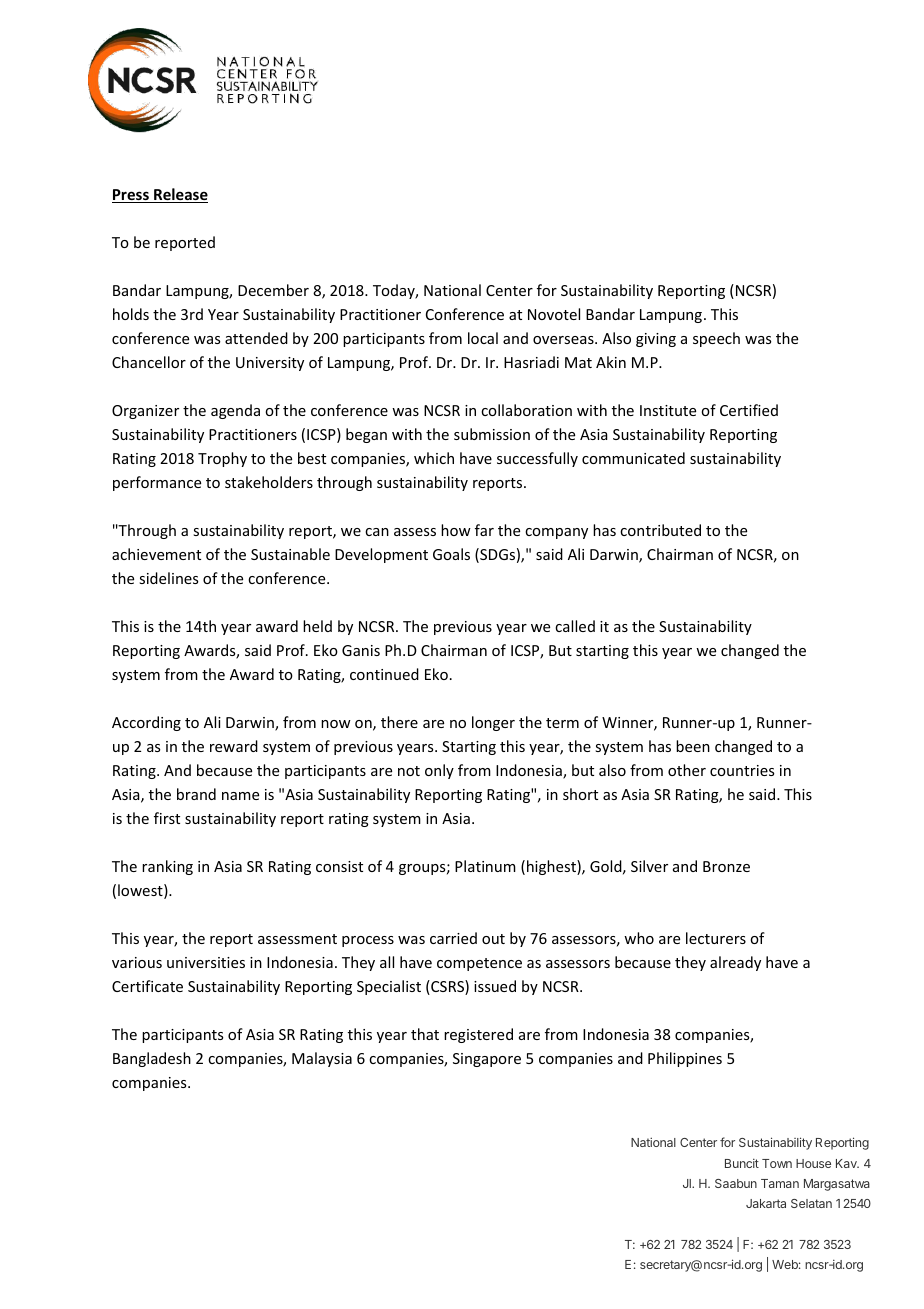  Describe the element at coordinates (485, 866) in the screenshot. I see `Platinum` at that location.
